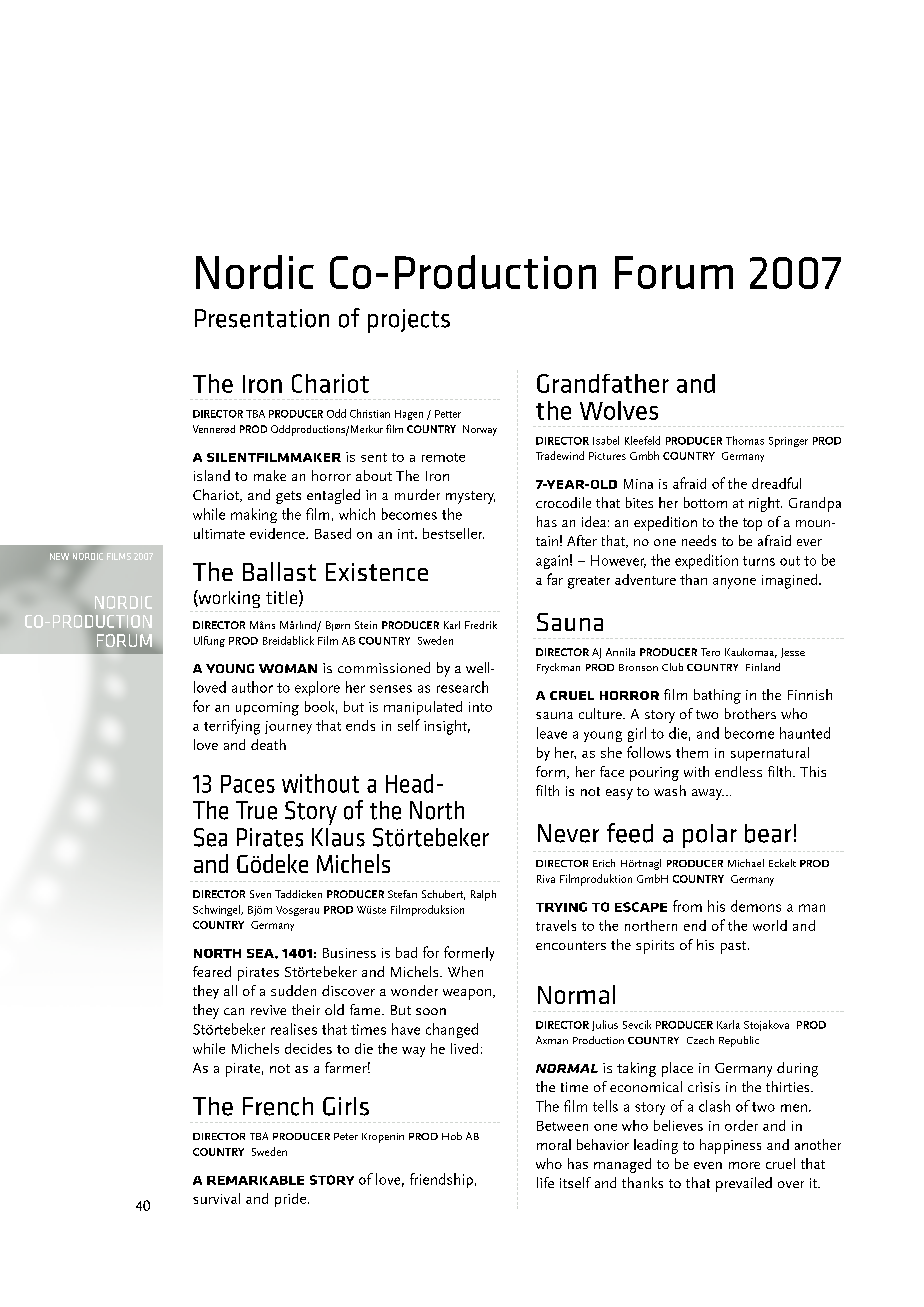 The image size is (924, 1307). I want to click on terrifying, so click(232, 727).
